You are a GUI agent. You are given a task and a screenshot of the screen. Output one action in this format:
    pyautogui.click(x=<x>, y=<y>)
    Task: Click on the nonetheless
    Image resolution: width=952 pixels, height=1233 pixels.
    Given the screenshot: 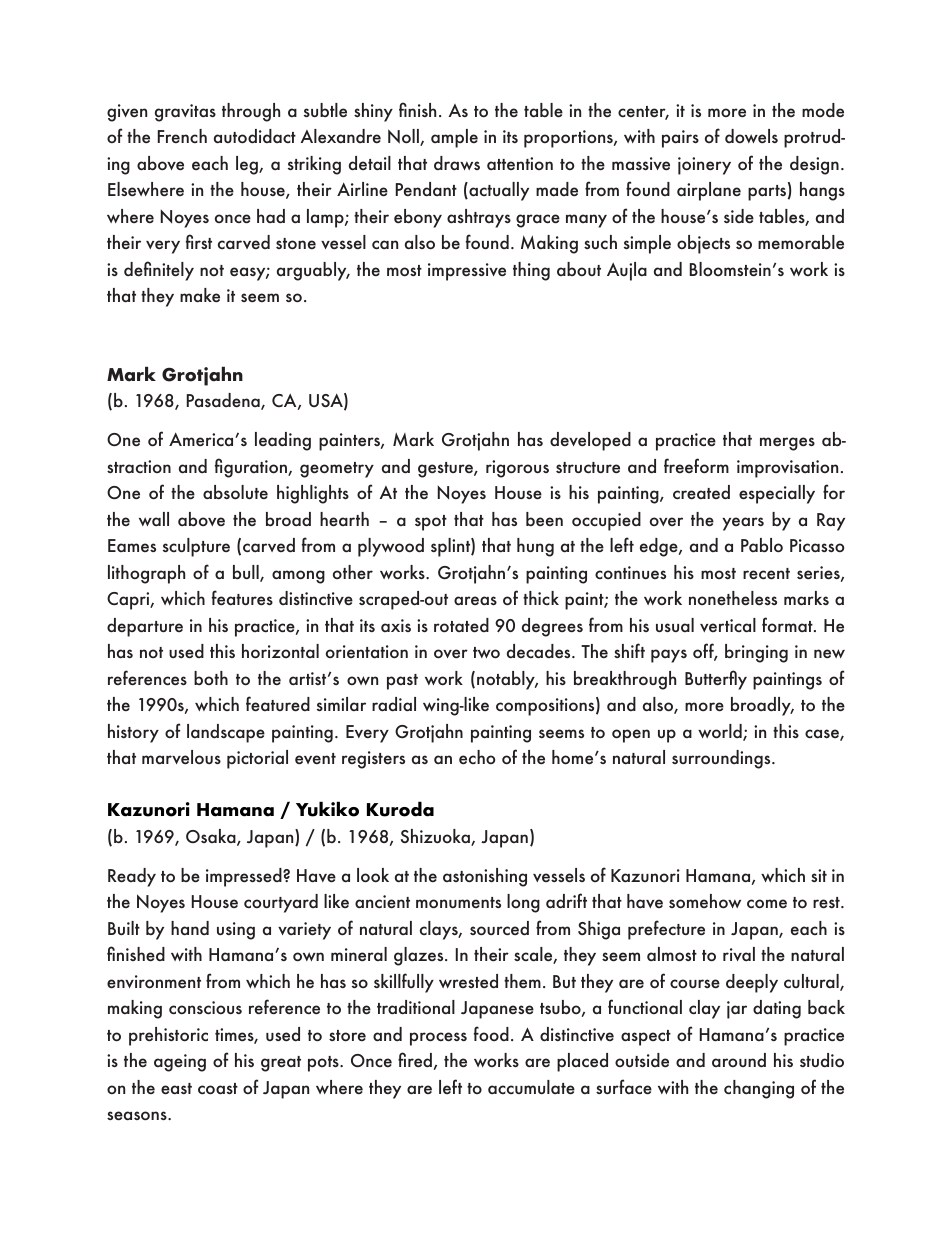 What is the action you would take?
    pyautogui.click(x=733, y=598)
